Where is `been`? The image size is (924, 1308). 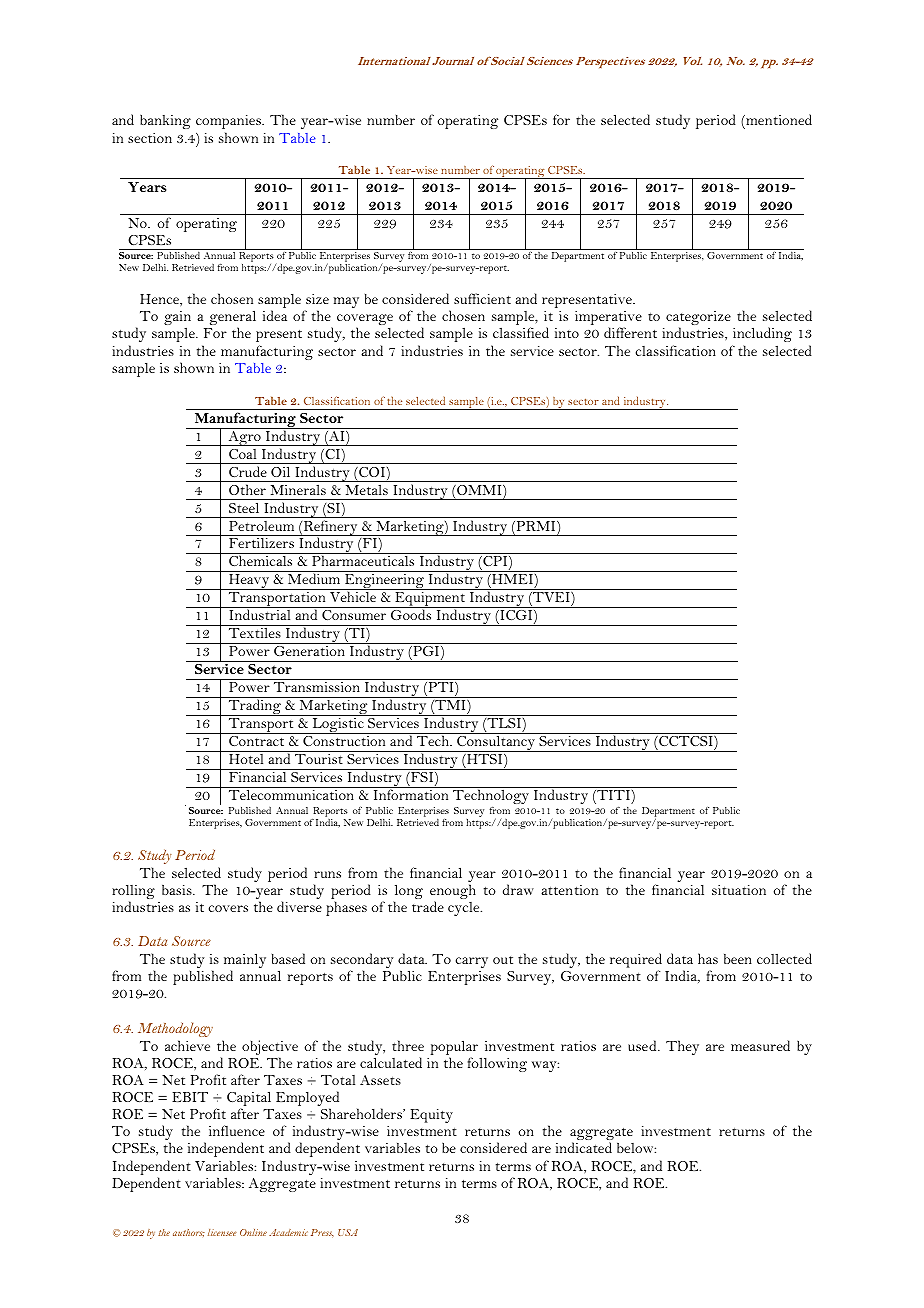
been is located at coordinates (738, 958).
